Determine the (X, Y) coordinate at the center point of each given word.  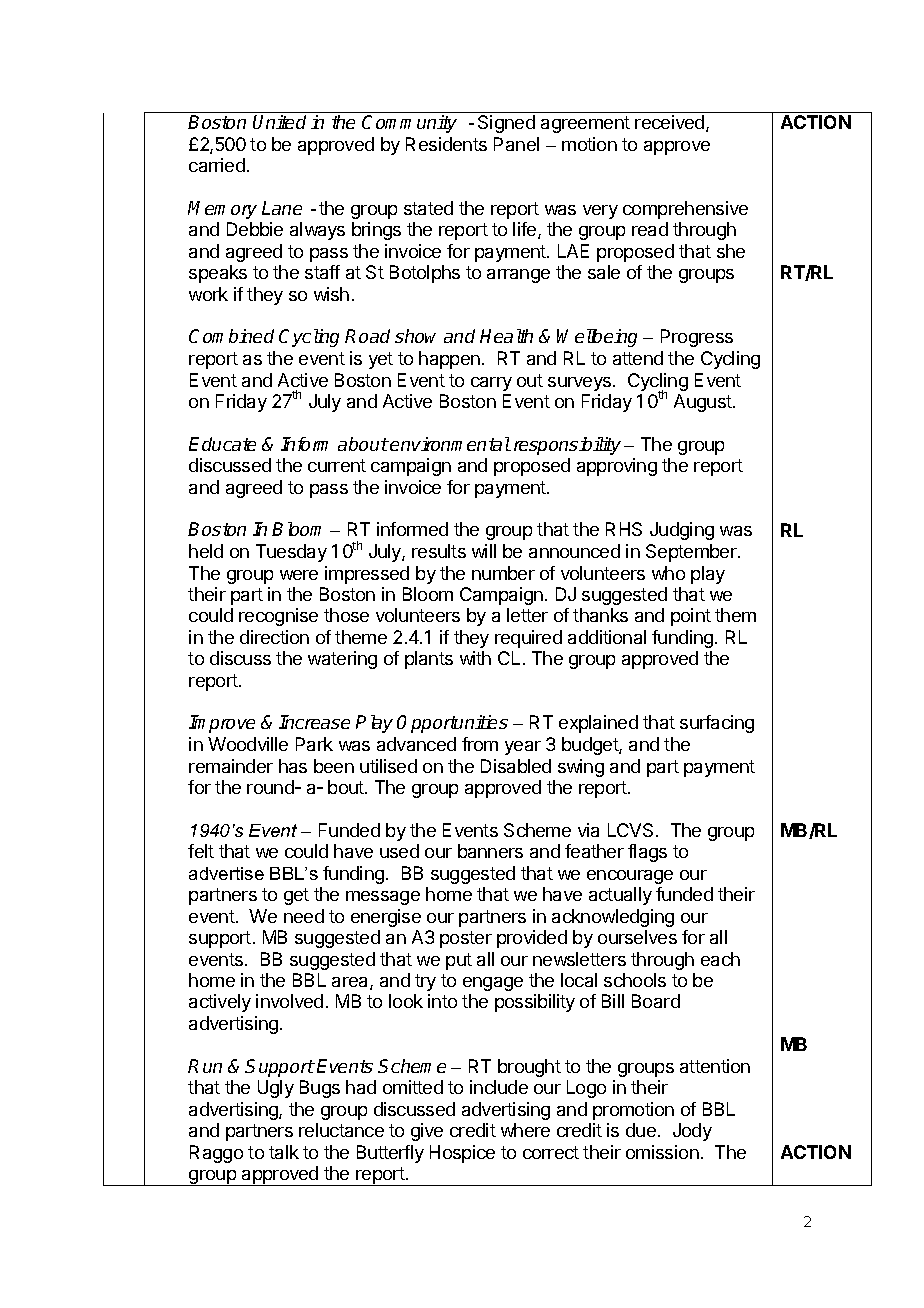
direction (274, 637)
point (691, 617)
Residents (446, 144)
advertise (226, 873)
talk (284, 1152)
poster (466, 939)
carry (491, 384)
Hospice (462, 1154)
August (704, 403)
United (279, 122)
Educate (222, 444)
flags (647, 853)
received (671, 123)
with (475, 658)
